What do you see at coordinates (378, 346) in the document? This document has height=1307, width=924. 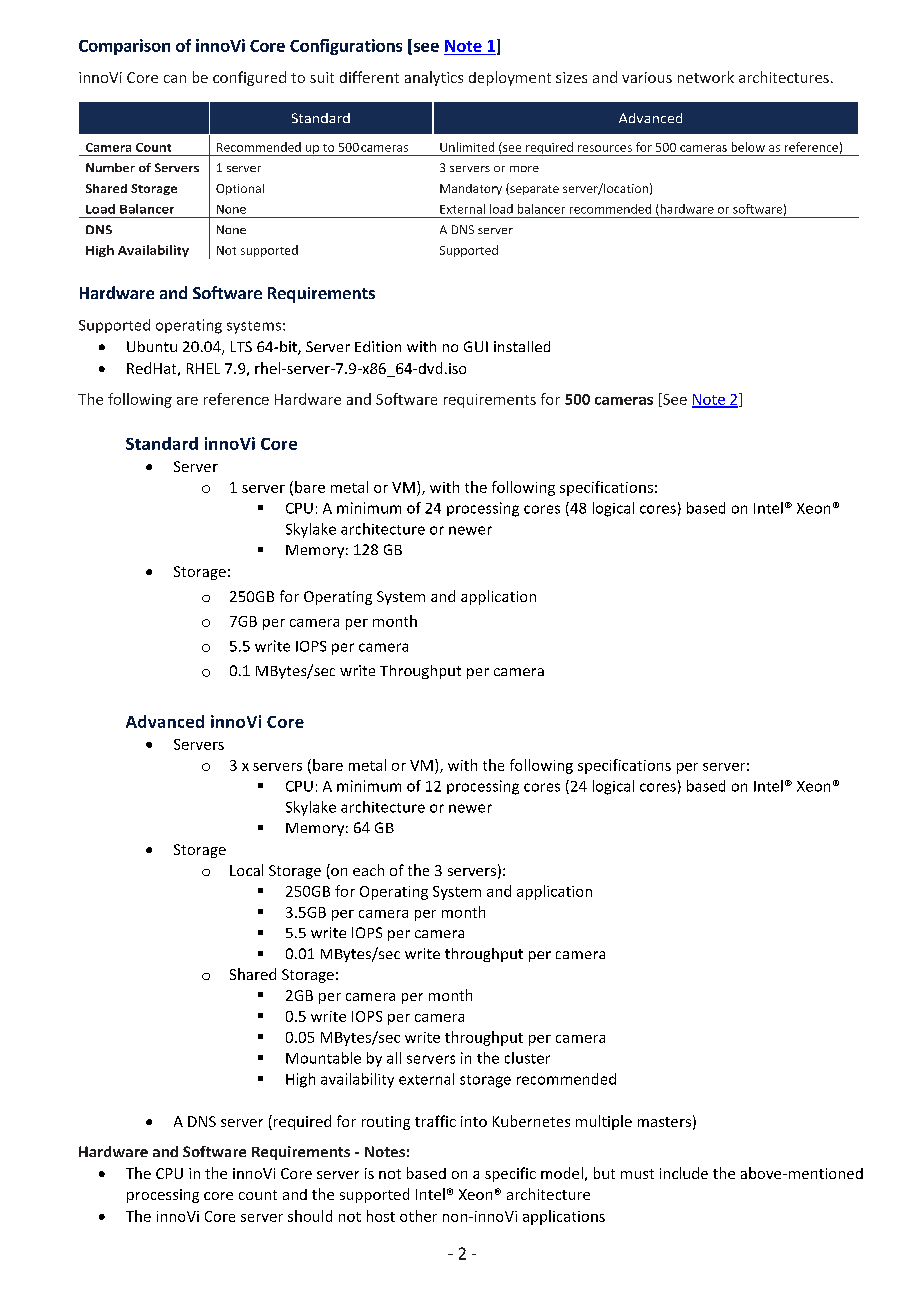 I see `Edition` at bounding box center [378, 346].
